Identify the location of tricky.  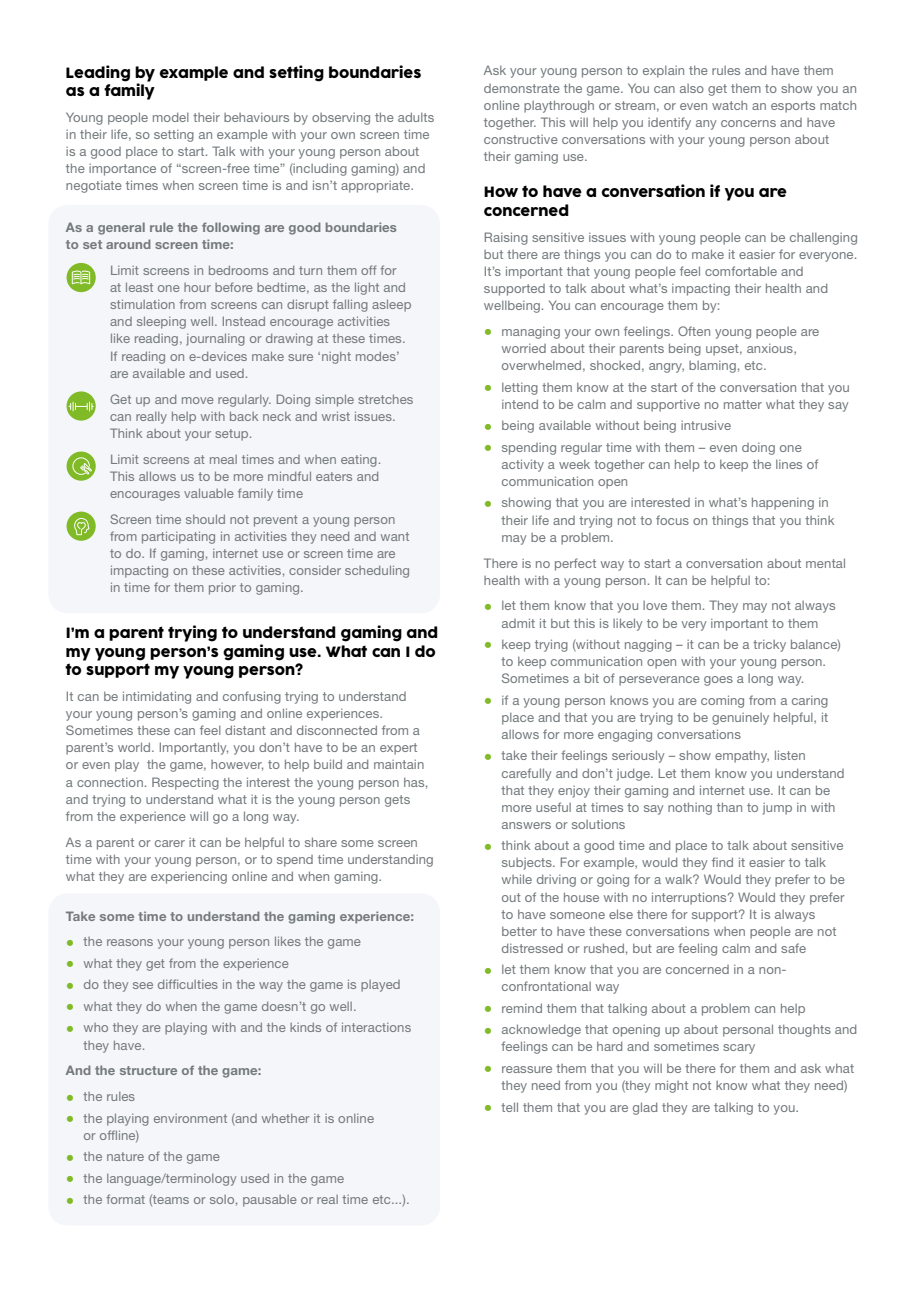
(769, 646).
